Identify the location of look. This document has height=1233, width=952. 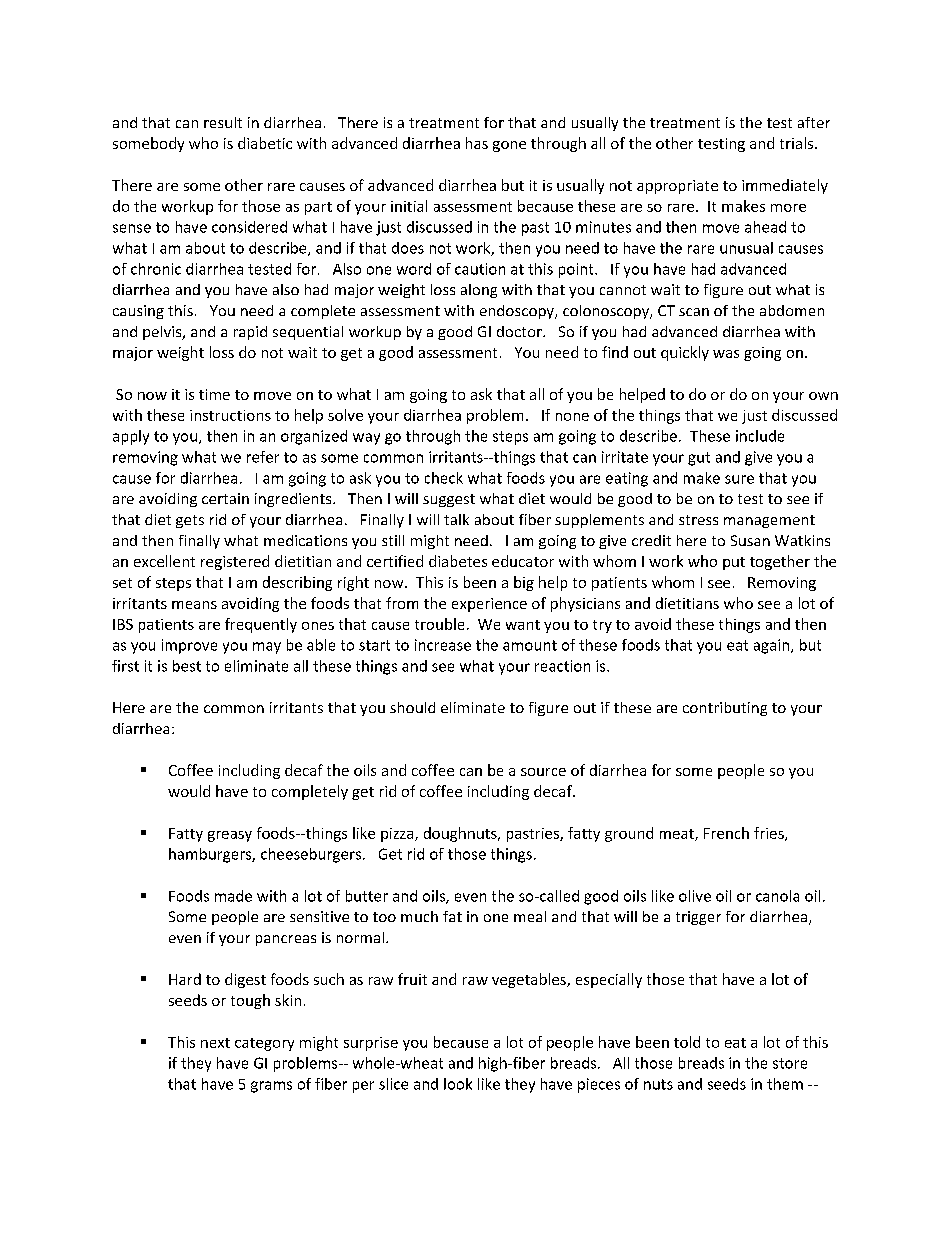
(458, 1084).
